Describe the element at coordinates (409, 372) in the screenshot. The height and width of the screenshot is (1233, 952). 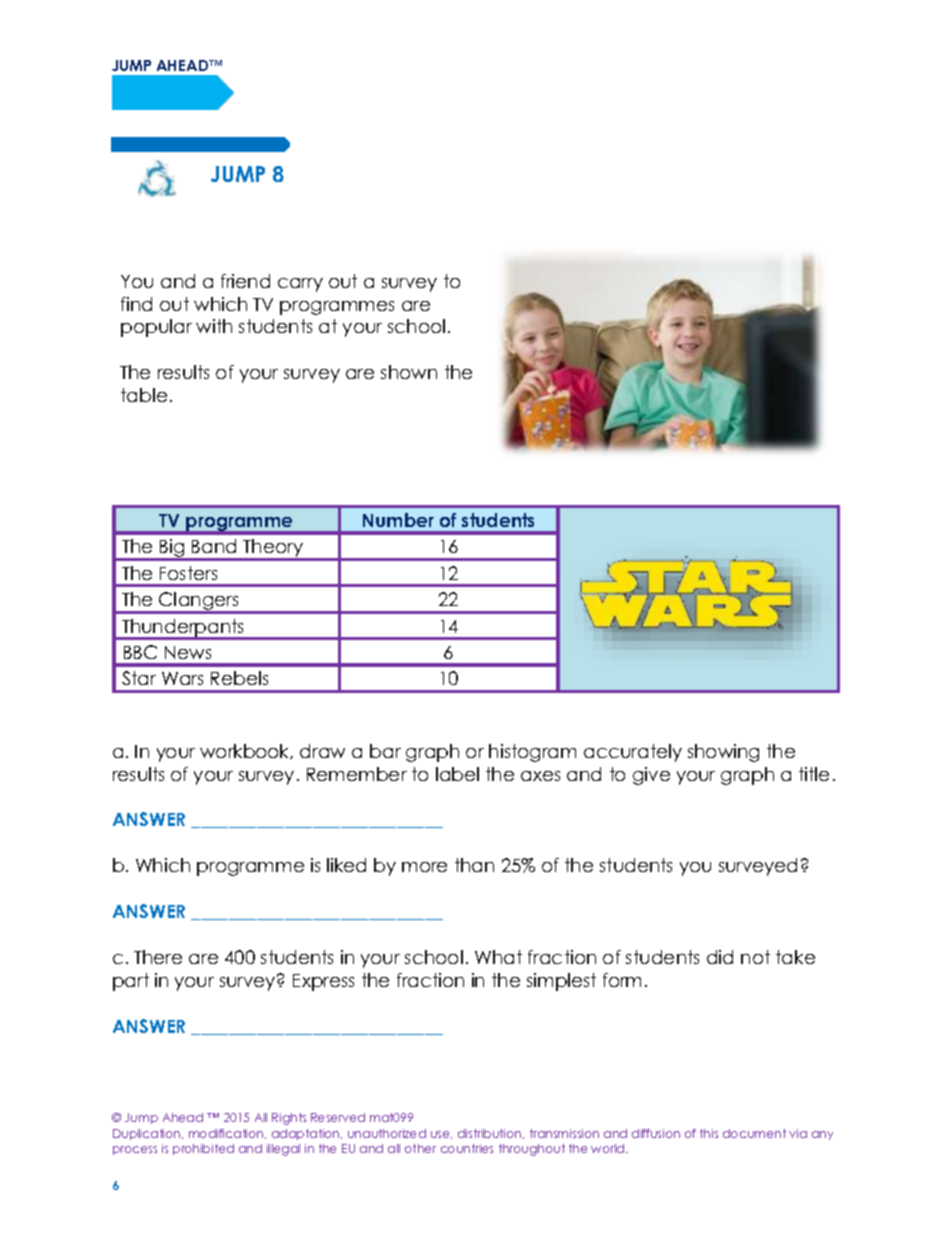
I see `shown` at that location.
